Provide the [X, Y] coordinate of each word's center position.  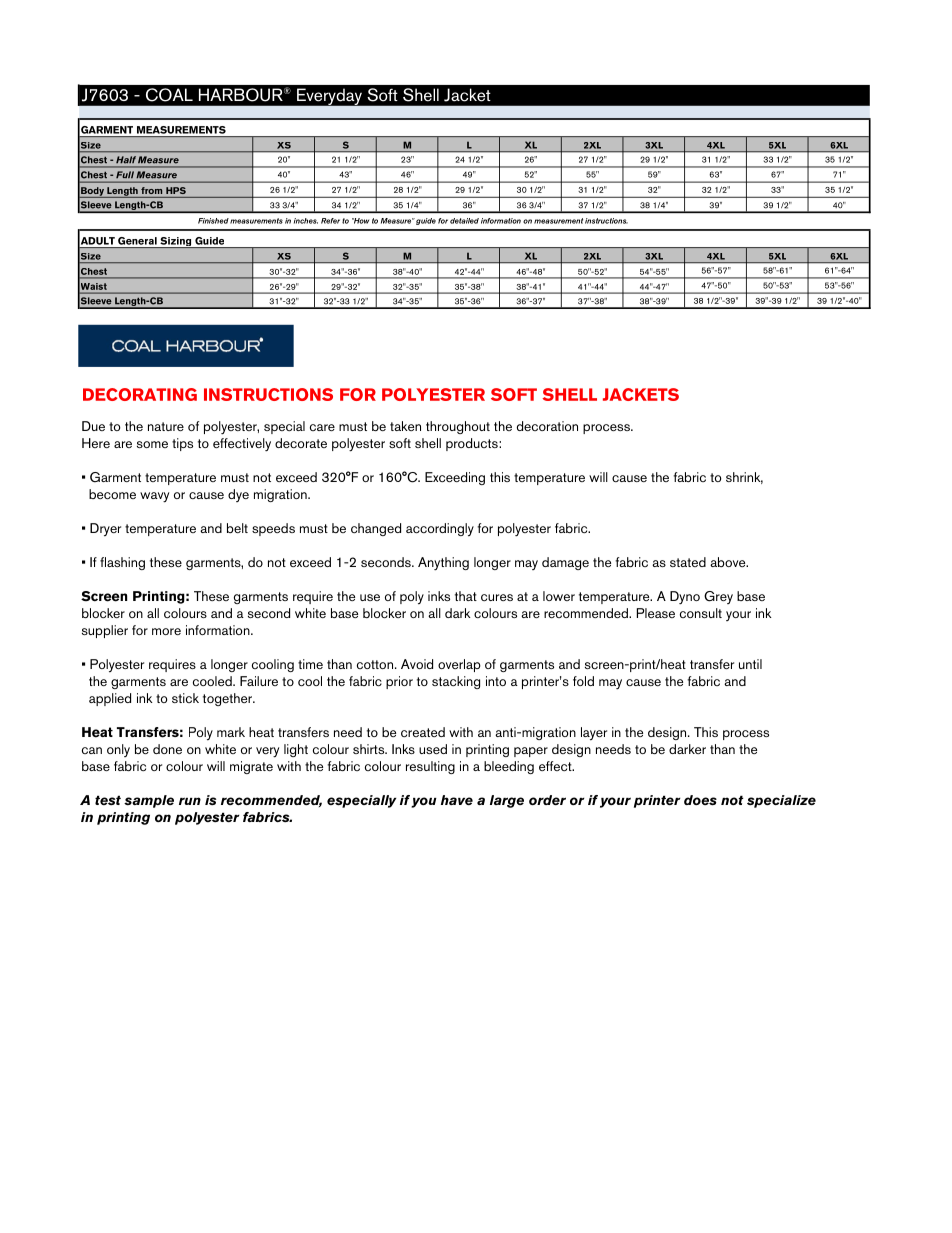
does [700, 800]
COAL [169, 94]
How [360, 221]
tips [182, 444]
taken [405, 426]
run [190, 801]
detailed [464, 221]
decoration [547, 426]
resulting [430, 767]
